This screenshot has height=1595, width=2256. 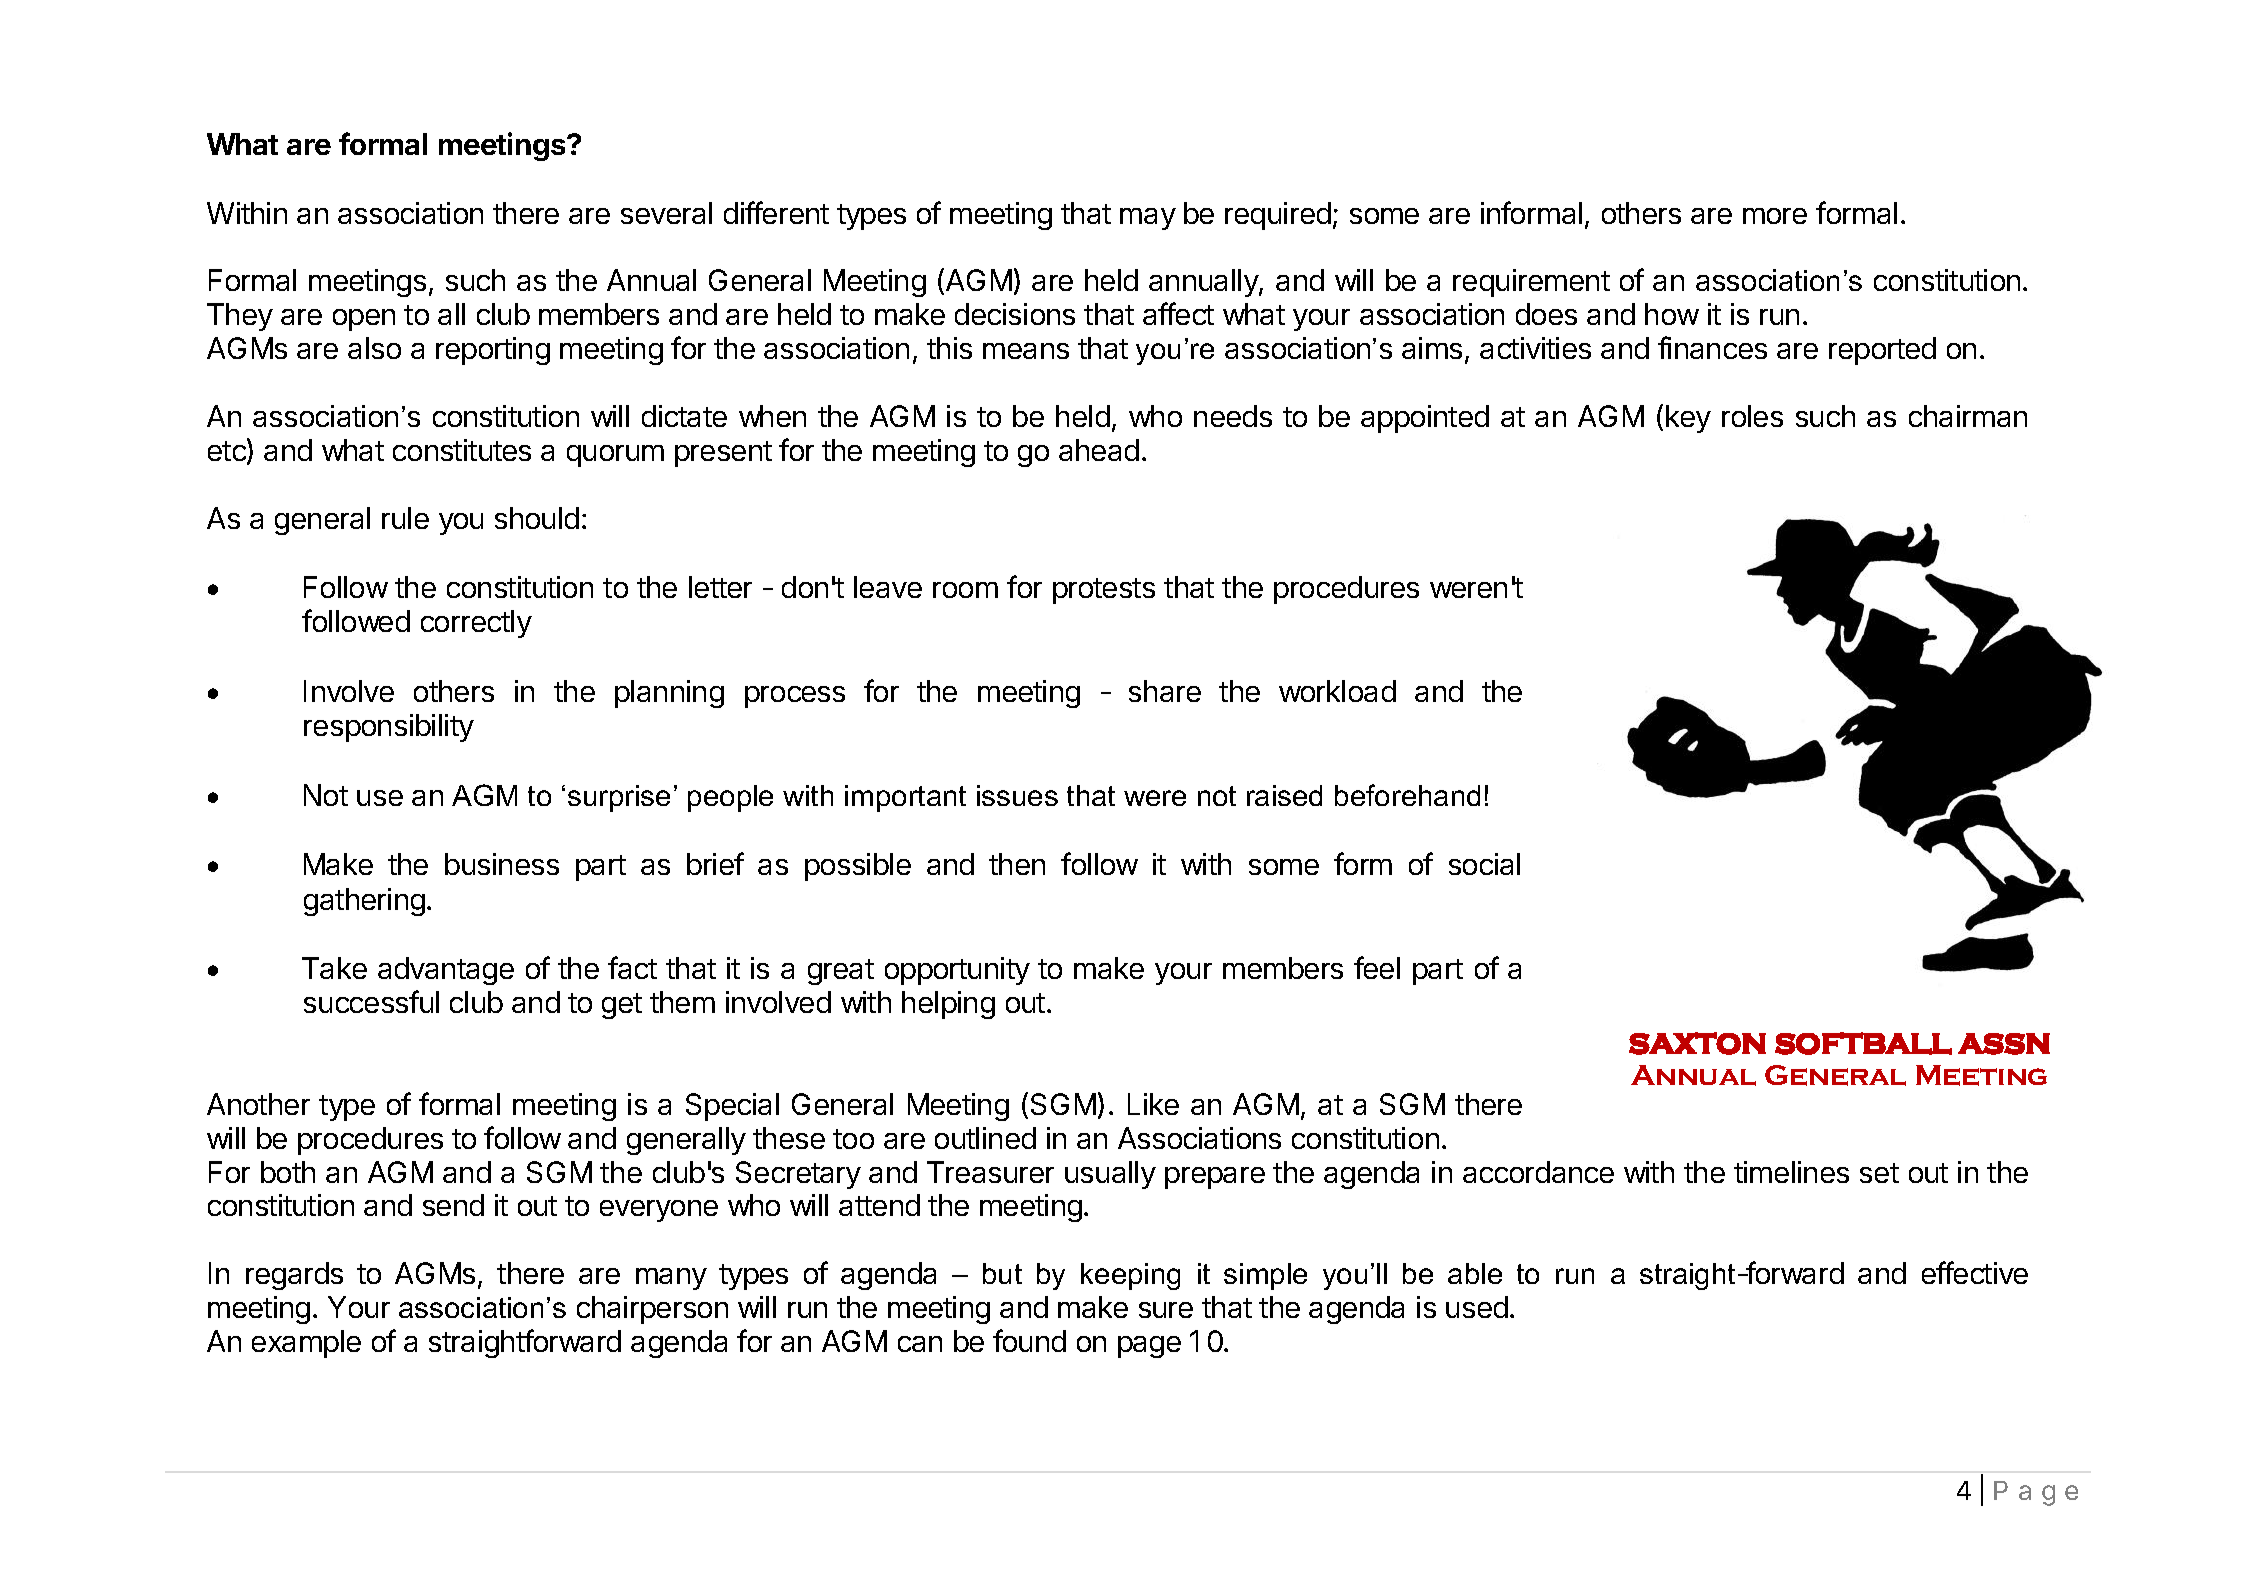 I want to click on several, so click(x=666, y=213).
